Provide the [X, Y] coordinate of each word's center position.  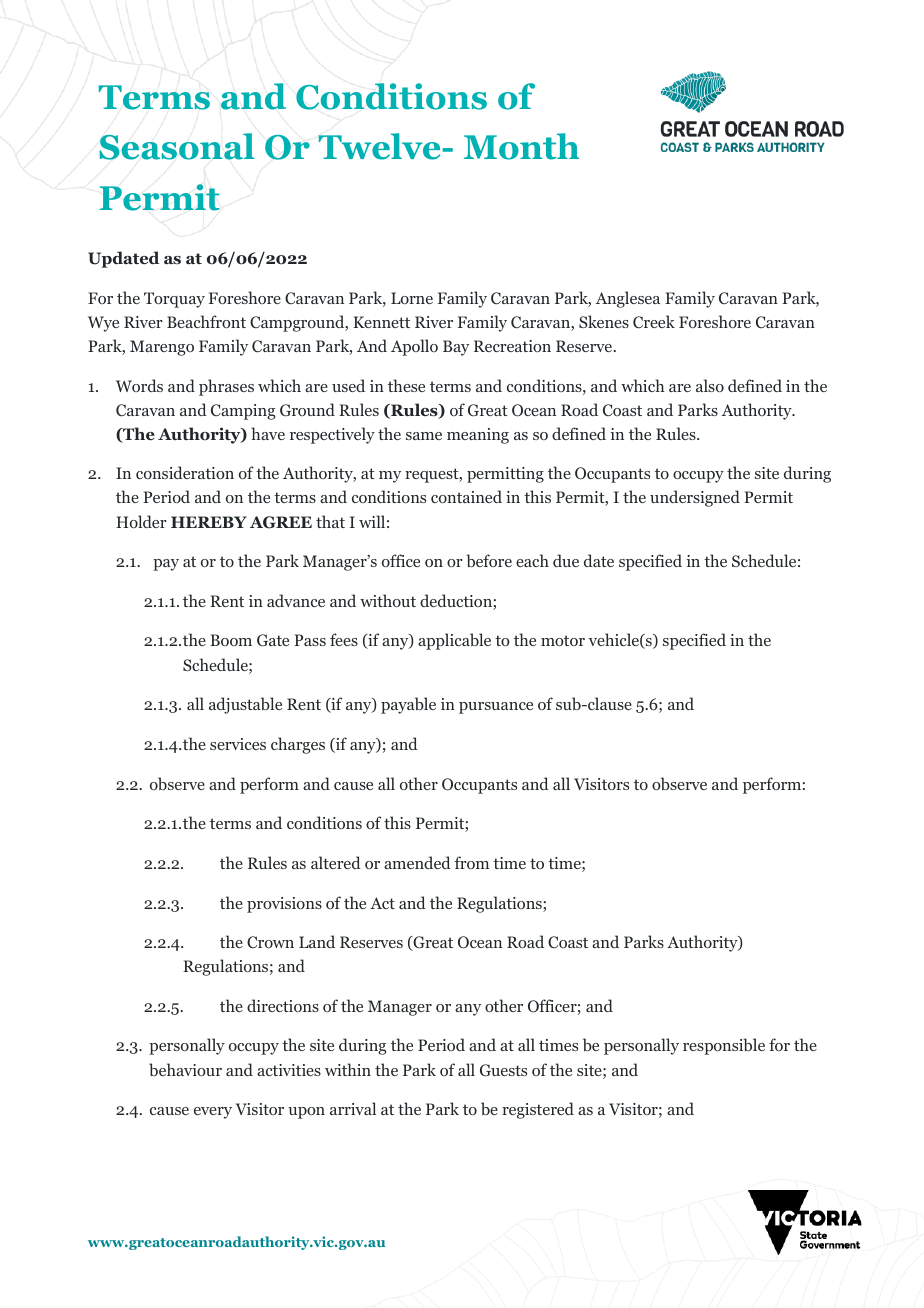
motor [563, 640]
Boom [231, 640]
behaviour [185, 1069]
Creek [654, 322]
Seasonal [177, 146]
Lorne [412, 298]
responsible [724, 1046]
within [348, 1069]
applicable [454, 641]
